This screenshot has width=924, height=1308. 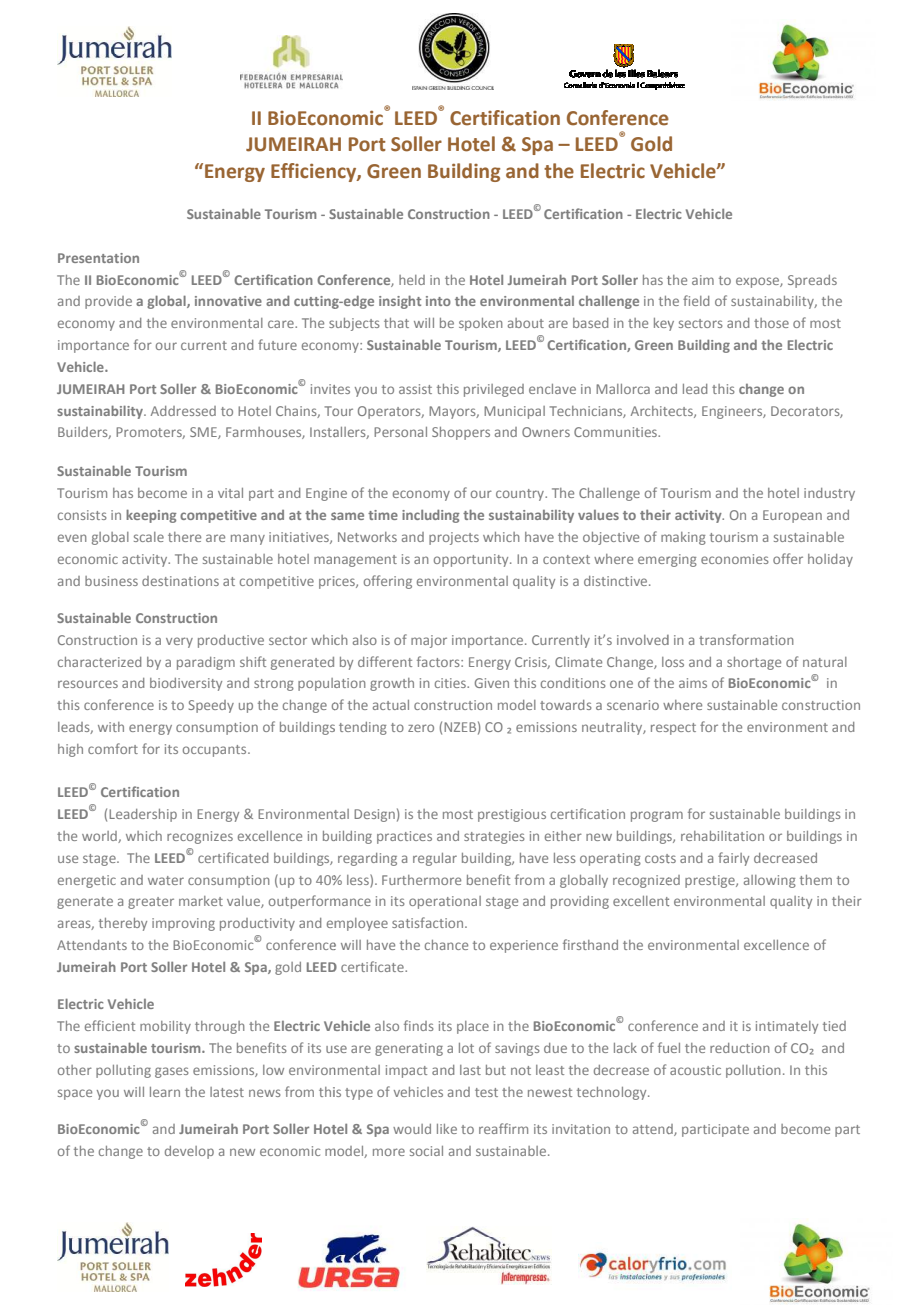 What do you see at coordinates (108, 302) in the screenshot?
I see `provide` at bounding box center [108, 302].
